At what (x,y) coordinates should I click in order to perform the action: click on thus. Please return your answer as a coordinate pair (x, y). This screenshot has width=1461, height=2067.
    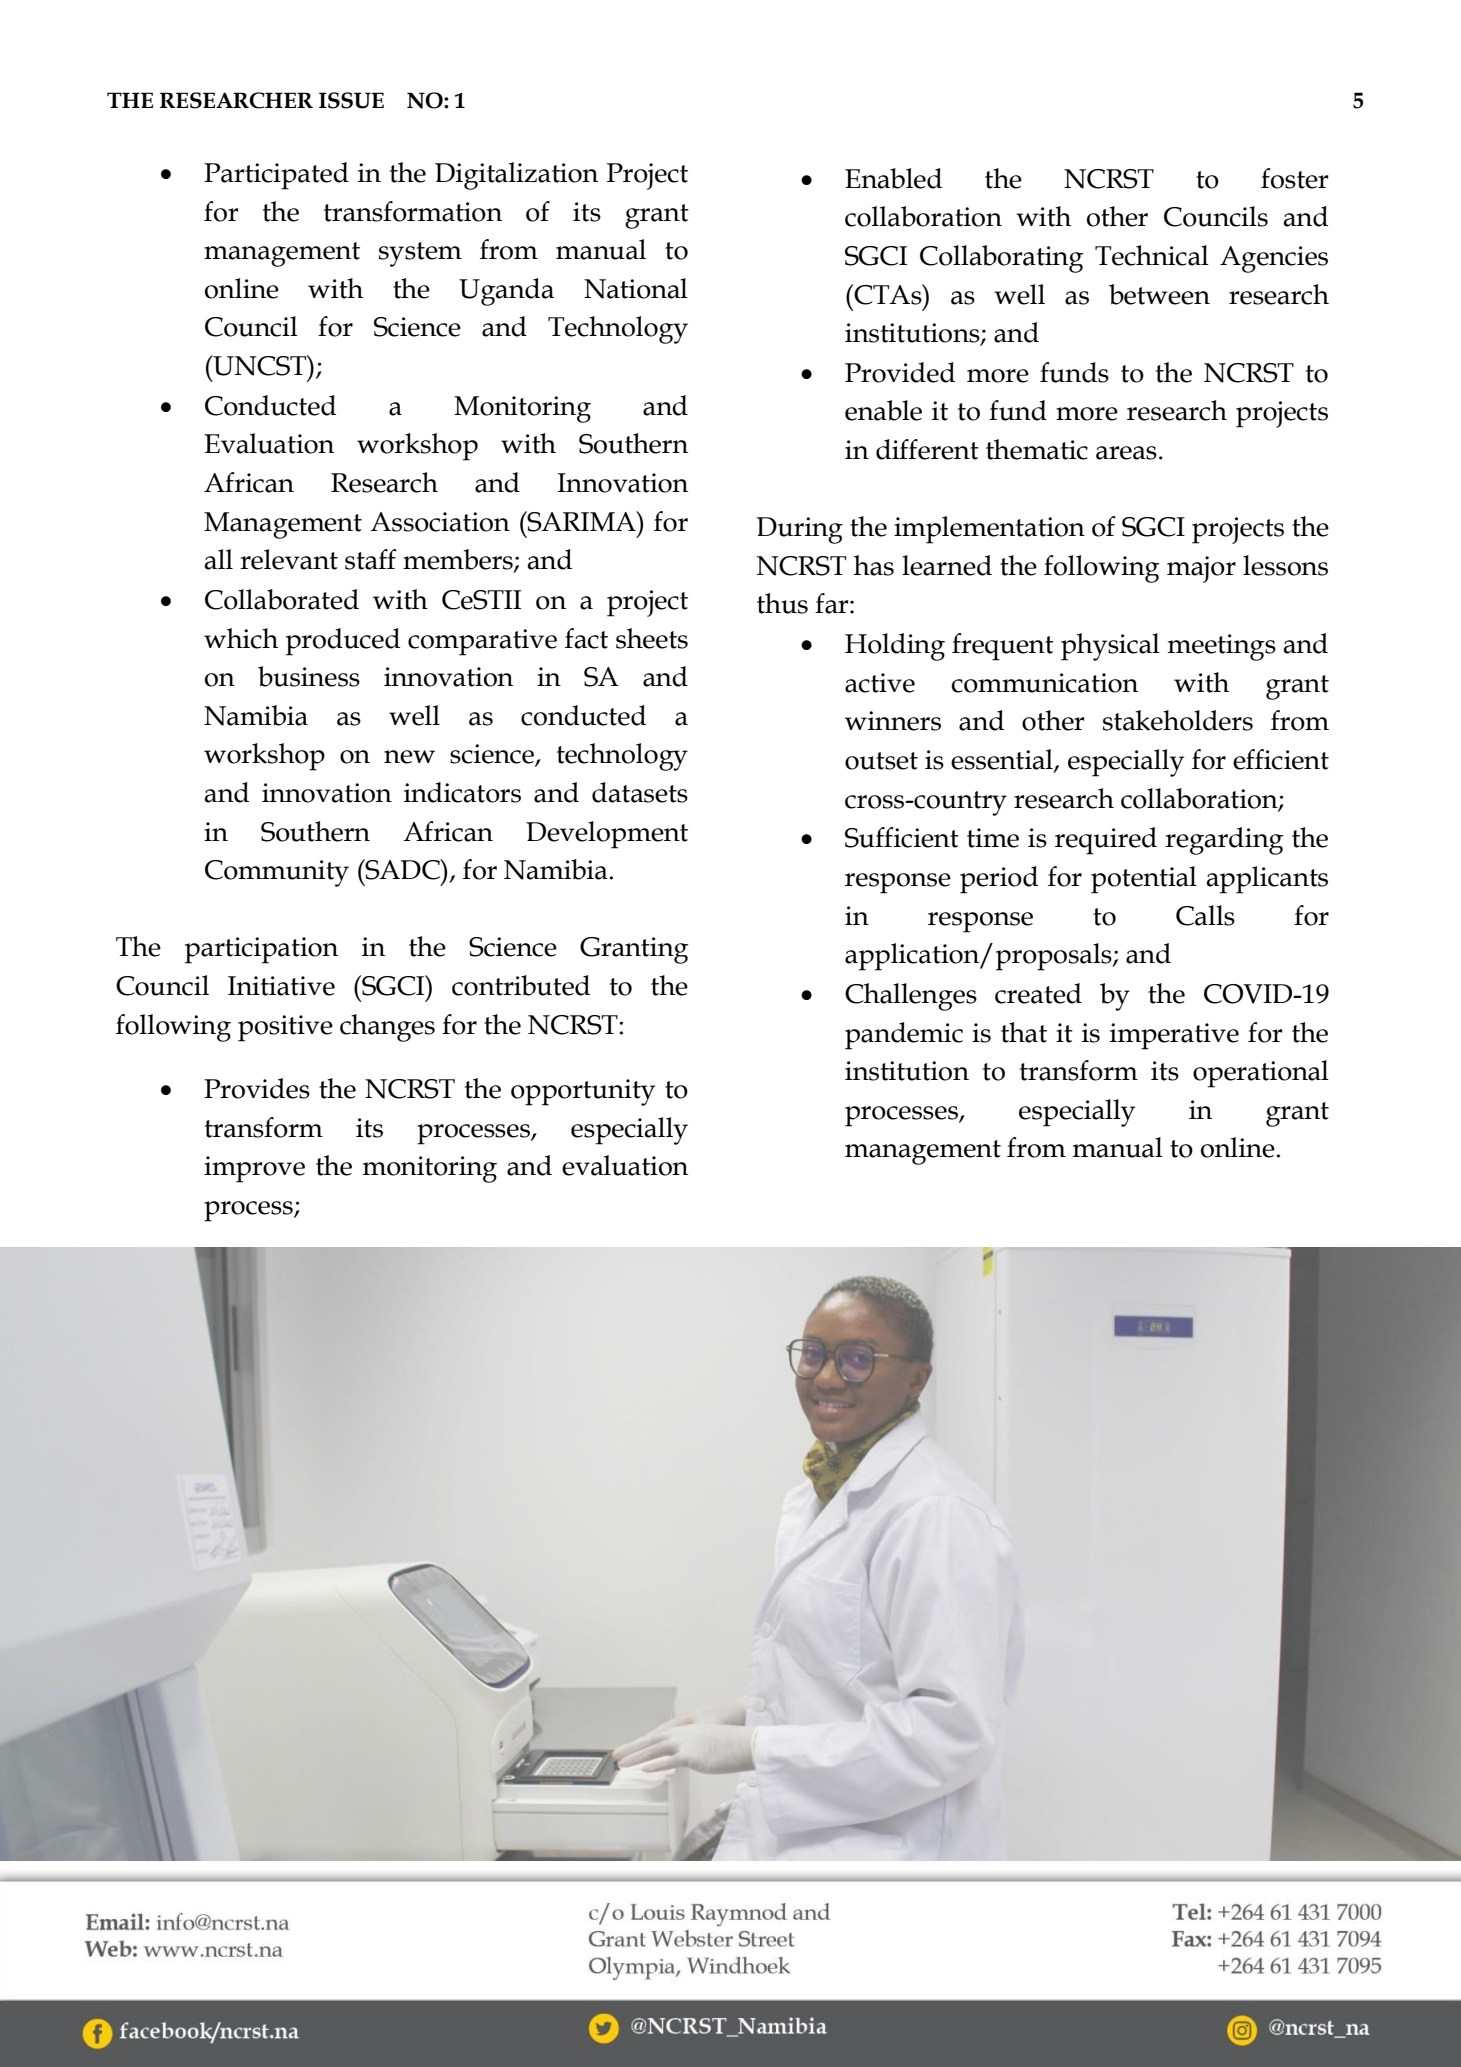
    Looking at the image, I should click on (782, 603).
